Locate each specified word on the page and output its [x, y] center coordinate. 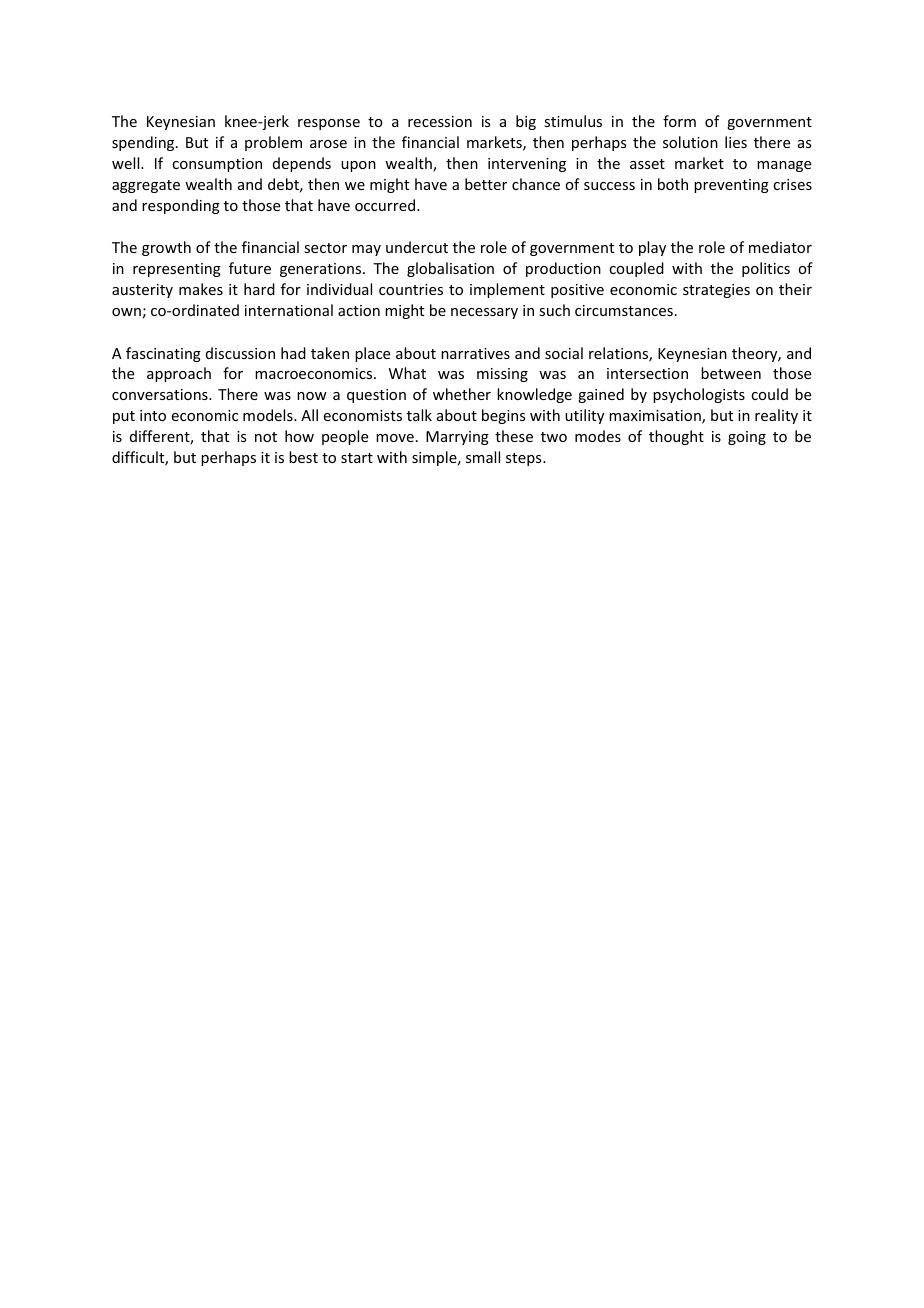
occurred [386, 205]
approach [179, 374]
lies [736, 142]
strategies [716, 291]
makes [201, 289]
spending [144, 143]
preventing [731, 186]
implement [507, 290]
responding [181, 206]
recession [440, 121]
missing [502, 375]
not [266, 437]
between [731, 373]
